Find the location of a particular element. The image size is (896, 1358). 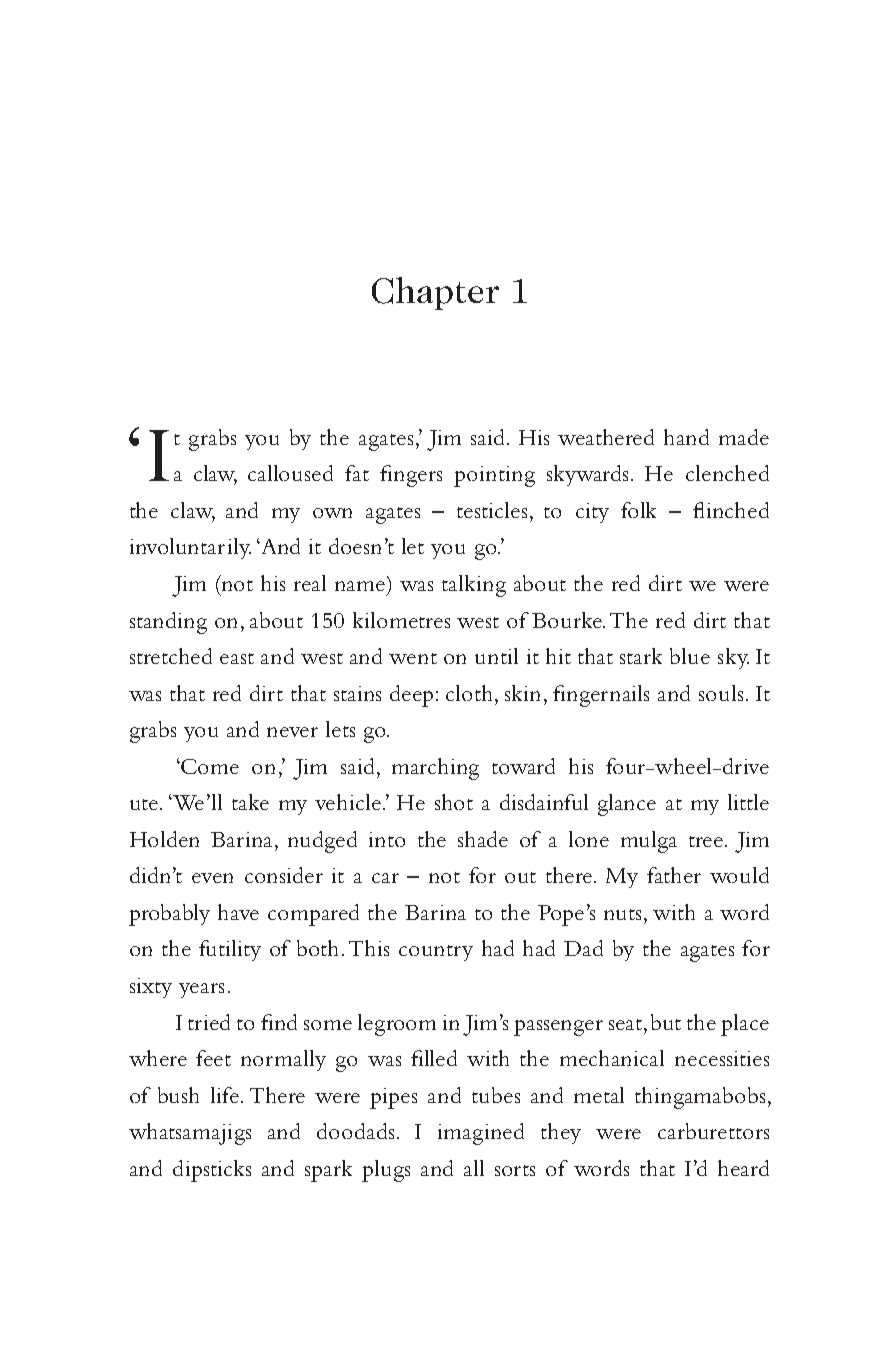

Chapter is located at coordinates (435, 293).
